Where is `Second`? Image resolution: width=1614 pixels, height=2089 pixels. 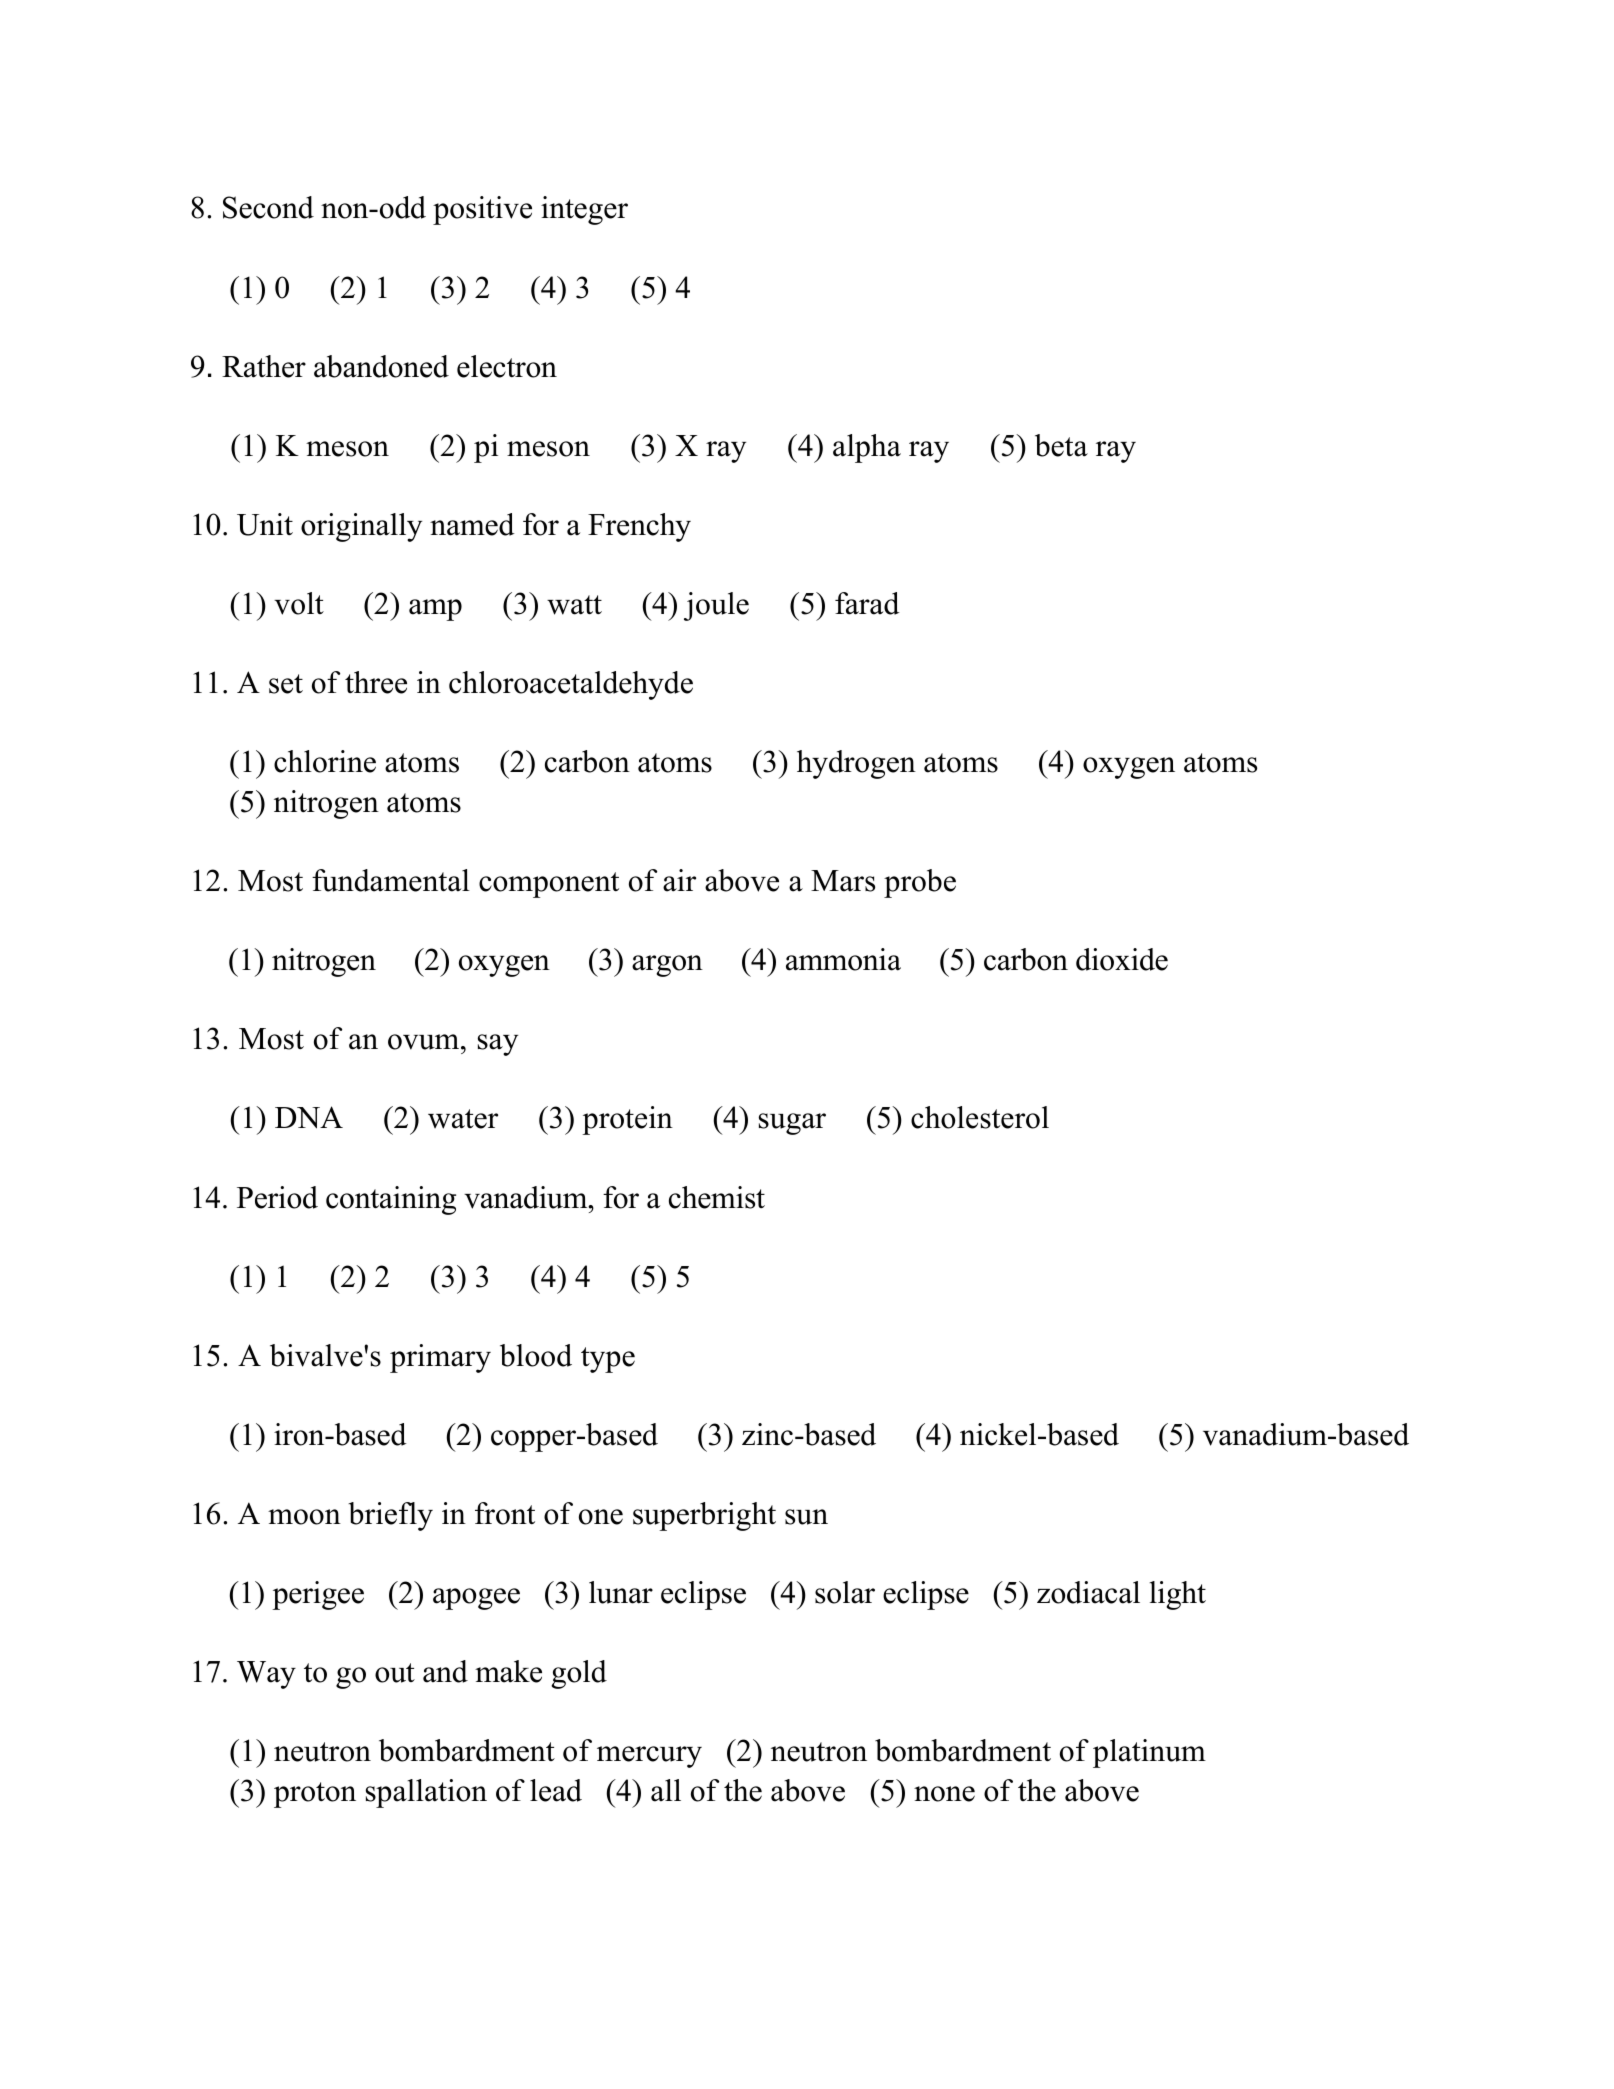 Second is located at coordinates (268, 207).
